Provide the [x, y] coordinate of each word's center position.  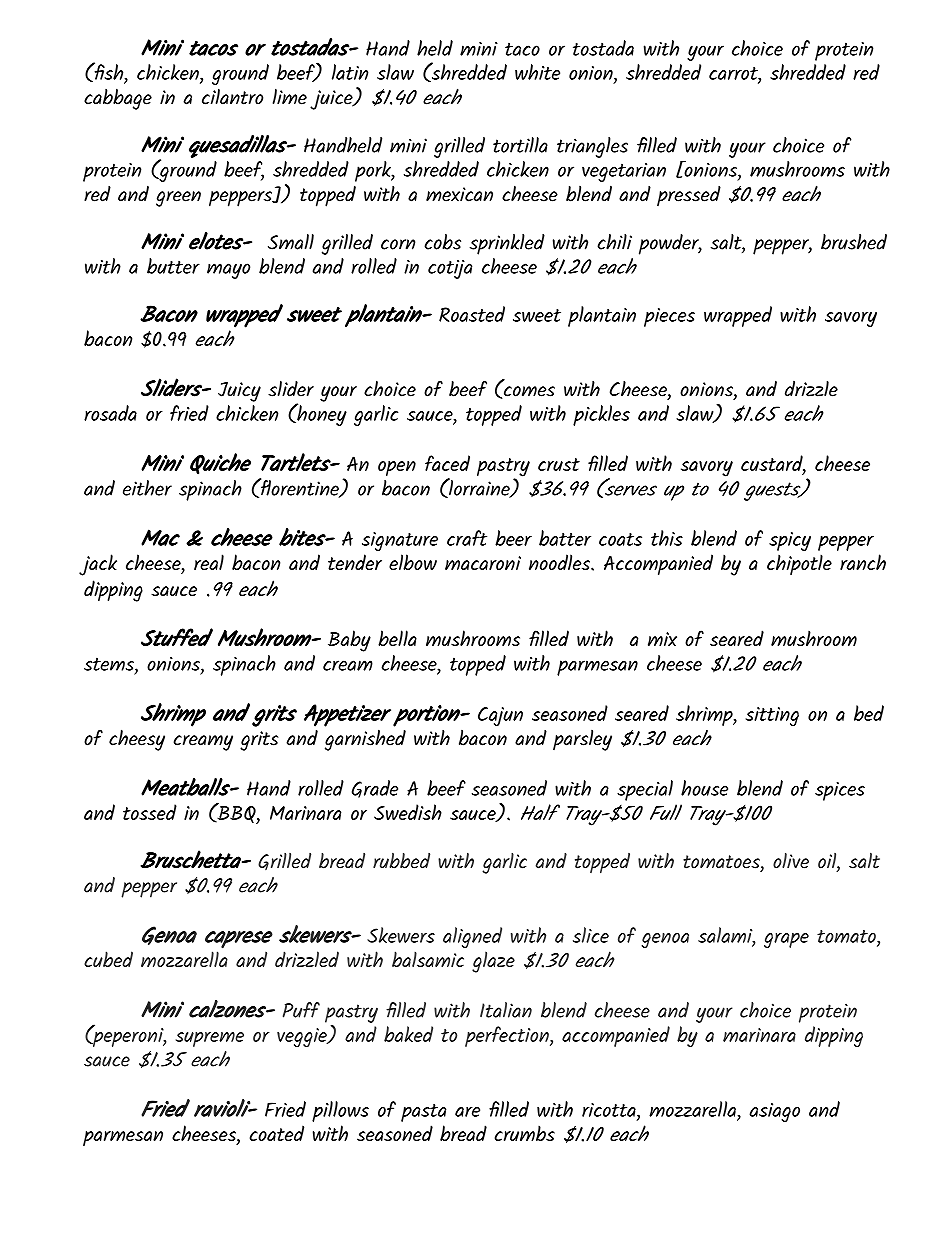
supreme [210, 1039]
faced [447, 463]
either [147, 488]
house [704, 788]
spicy [790, 541]
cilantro [232, 96]
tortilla [520, 145]
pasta [423, 1113]
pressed [689, 196]
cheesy [137, 740]
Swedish [408, 812]
